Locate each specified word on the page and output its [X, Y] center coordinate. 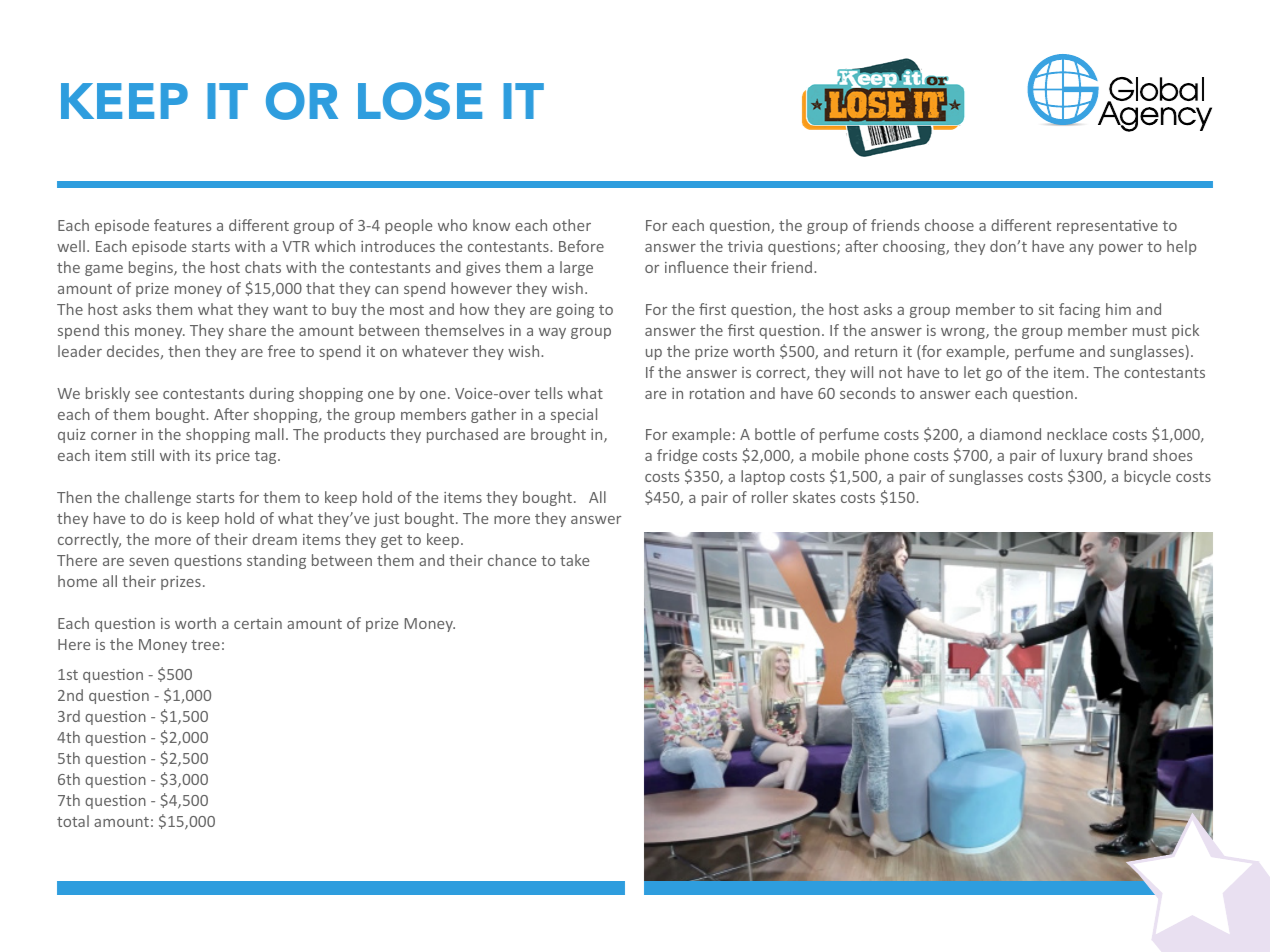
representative [1107, 227]
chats [263, 267]
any [1081, 249]
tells [548, 393]
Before [581, 246]
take [574, 560]
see [146, 395]
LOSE [420, 101]
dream [274, 539]
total [73, 821]
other [572, 225]
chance [512, 560]
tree [205, 645]
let [972, 372]
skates [814, 497]
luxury [1081, 456]
